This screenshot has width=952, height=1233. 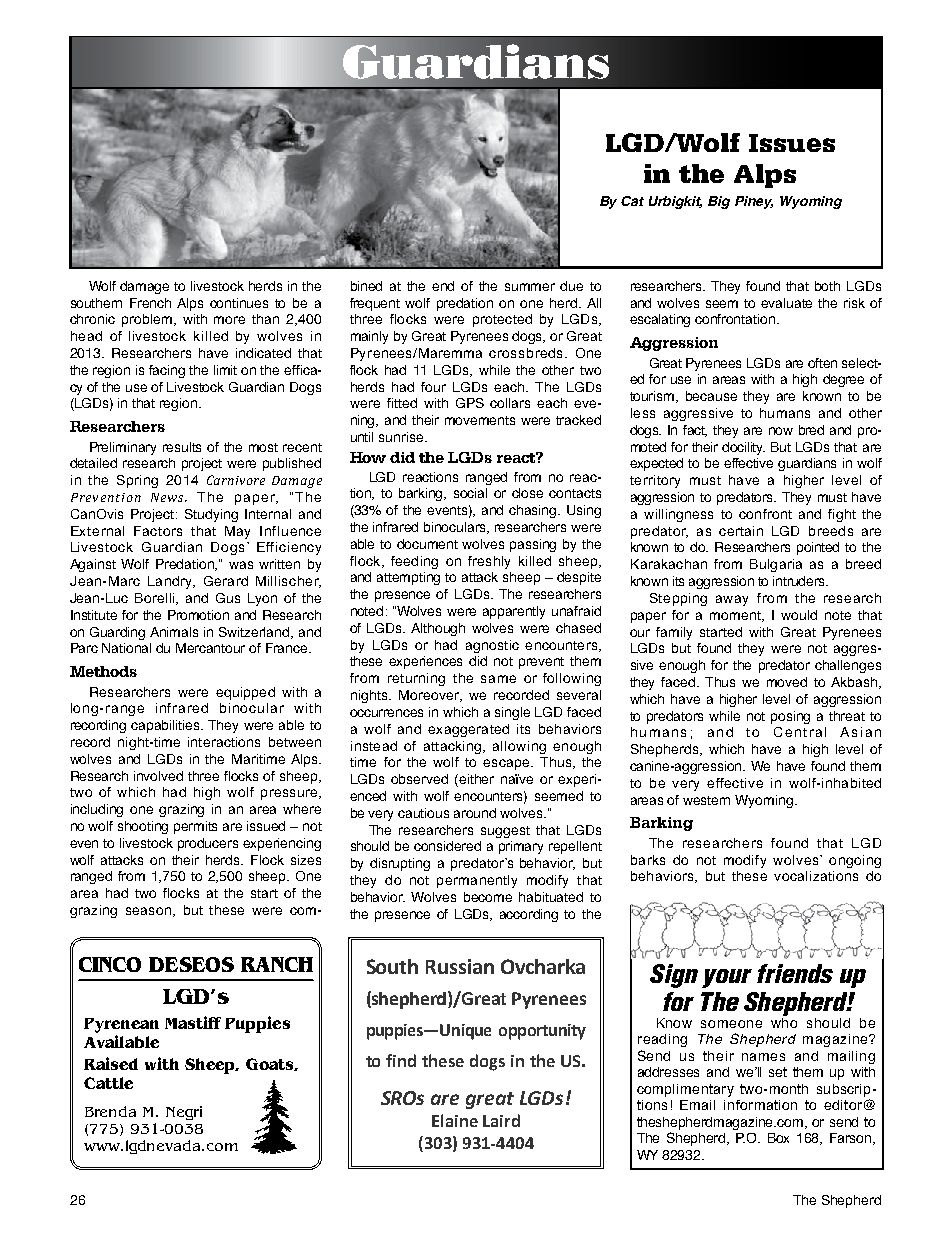 I want to click on moment, so click(x=736, y=616).
